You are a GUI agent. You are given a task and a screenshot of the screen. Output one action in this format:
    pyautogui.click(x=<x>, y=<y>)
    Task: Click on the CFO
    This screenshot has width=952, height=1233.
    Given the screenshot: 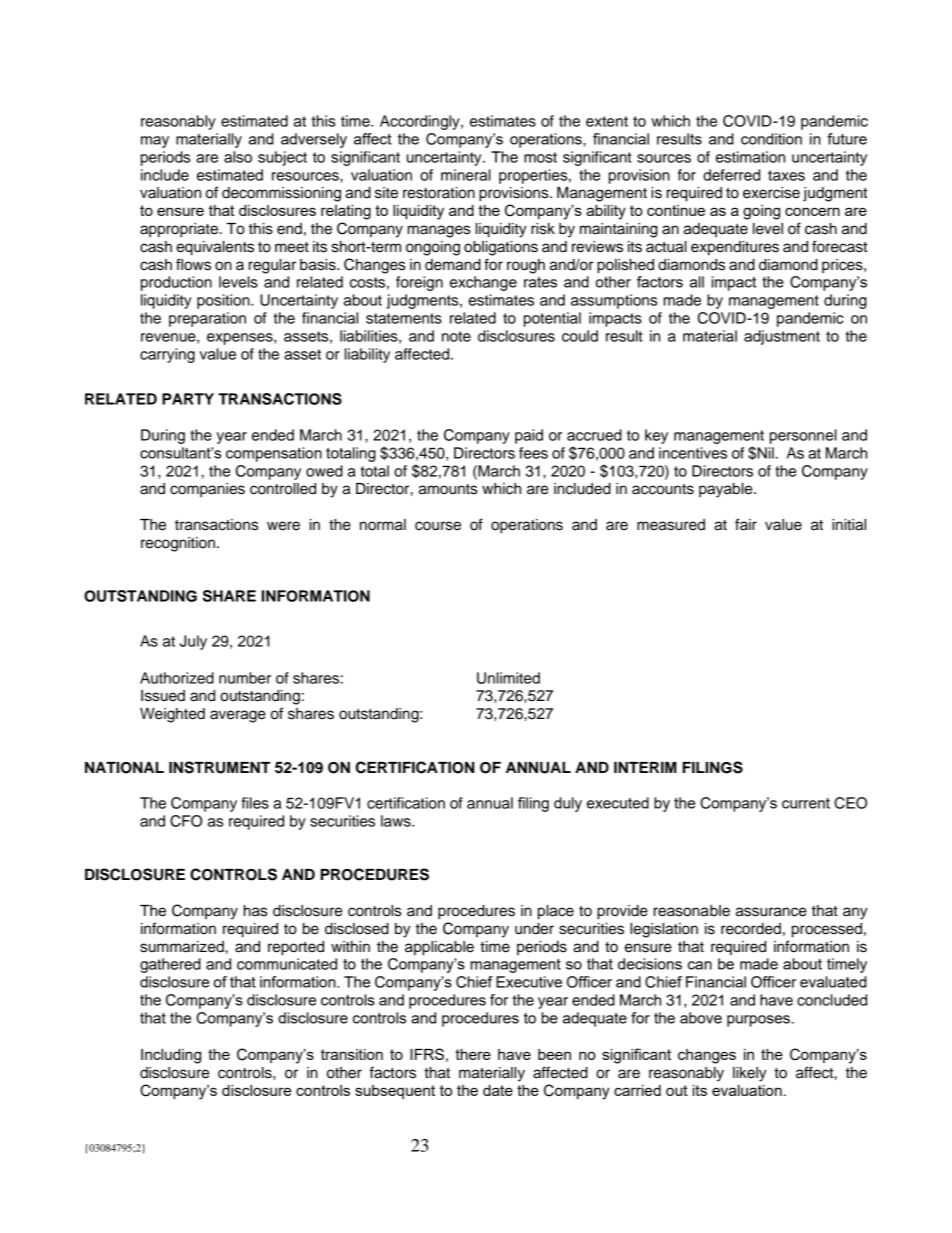 What is the action you would take?
    pyautogui.click(x=186, y=821)
